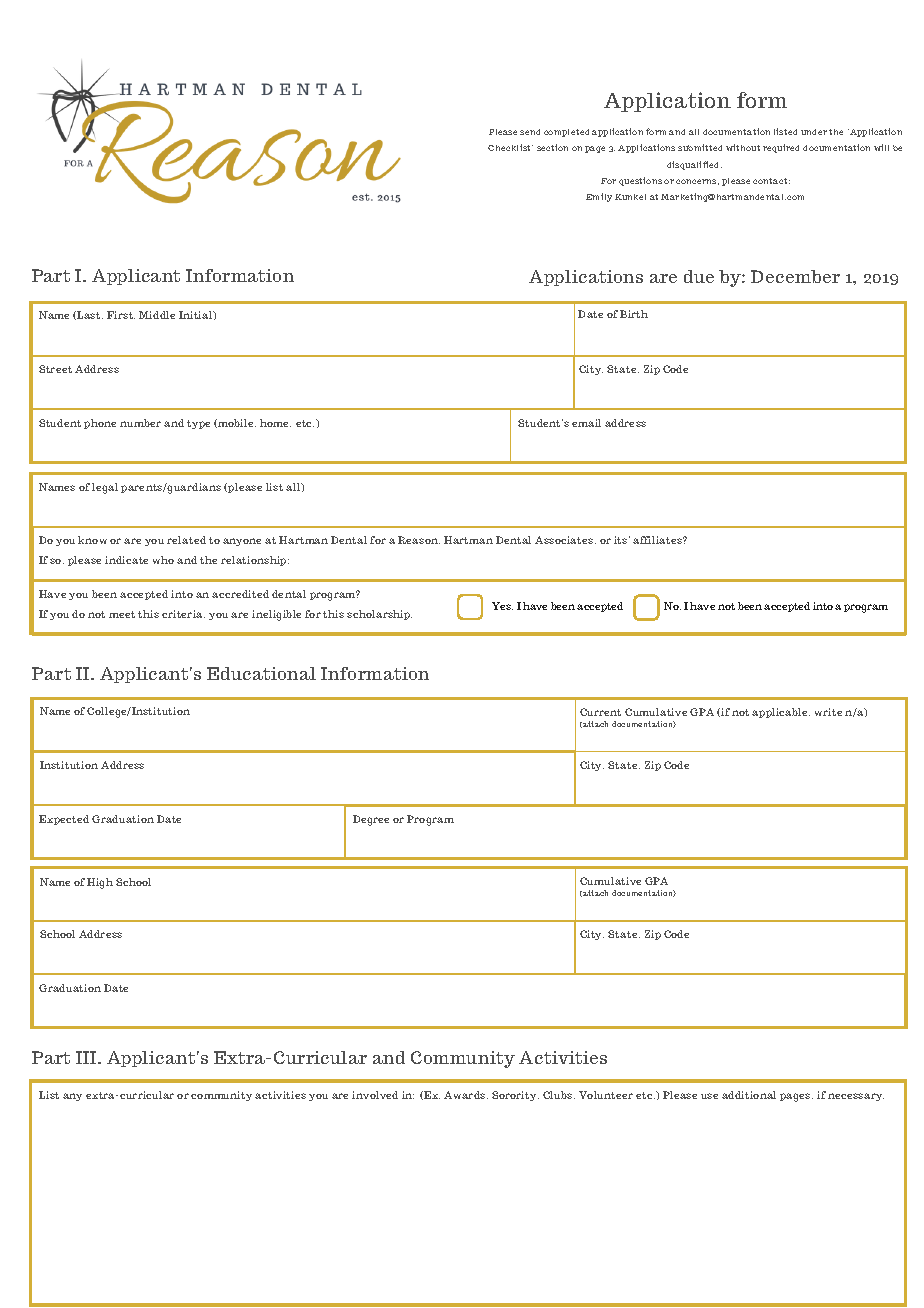 The image size is (924, 1308). I want to click on number, so click(140, 423).
